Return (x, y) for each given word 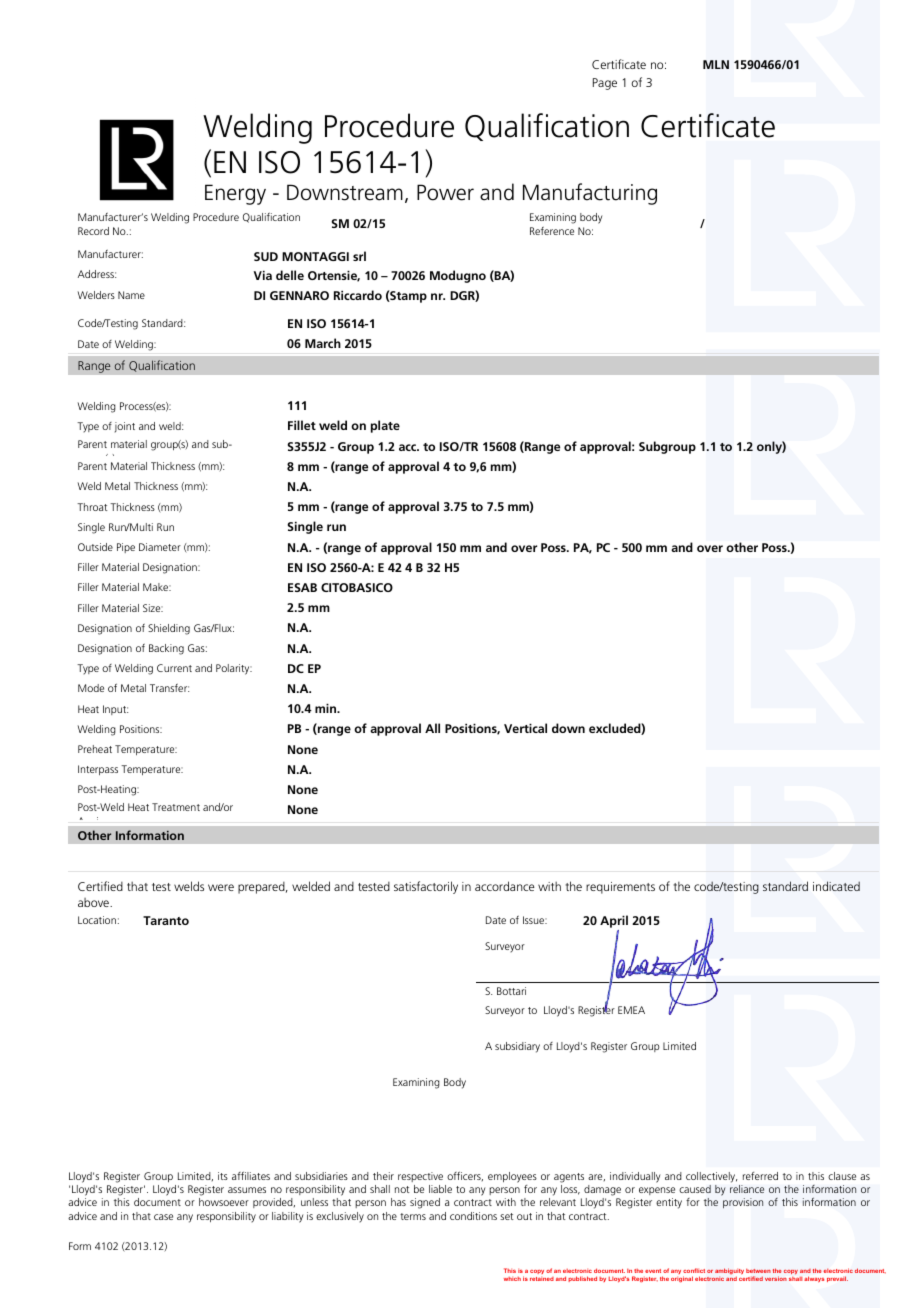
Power (445, 192)
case (163, 1217)
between (758, 1271)
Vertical (525, 728)
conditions (473, 1216)
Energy (235, 194)
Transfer (169, 688)
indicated (836, 886)
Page (605, 84)
